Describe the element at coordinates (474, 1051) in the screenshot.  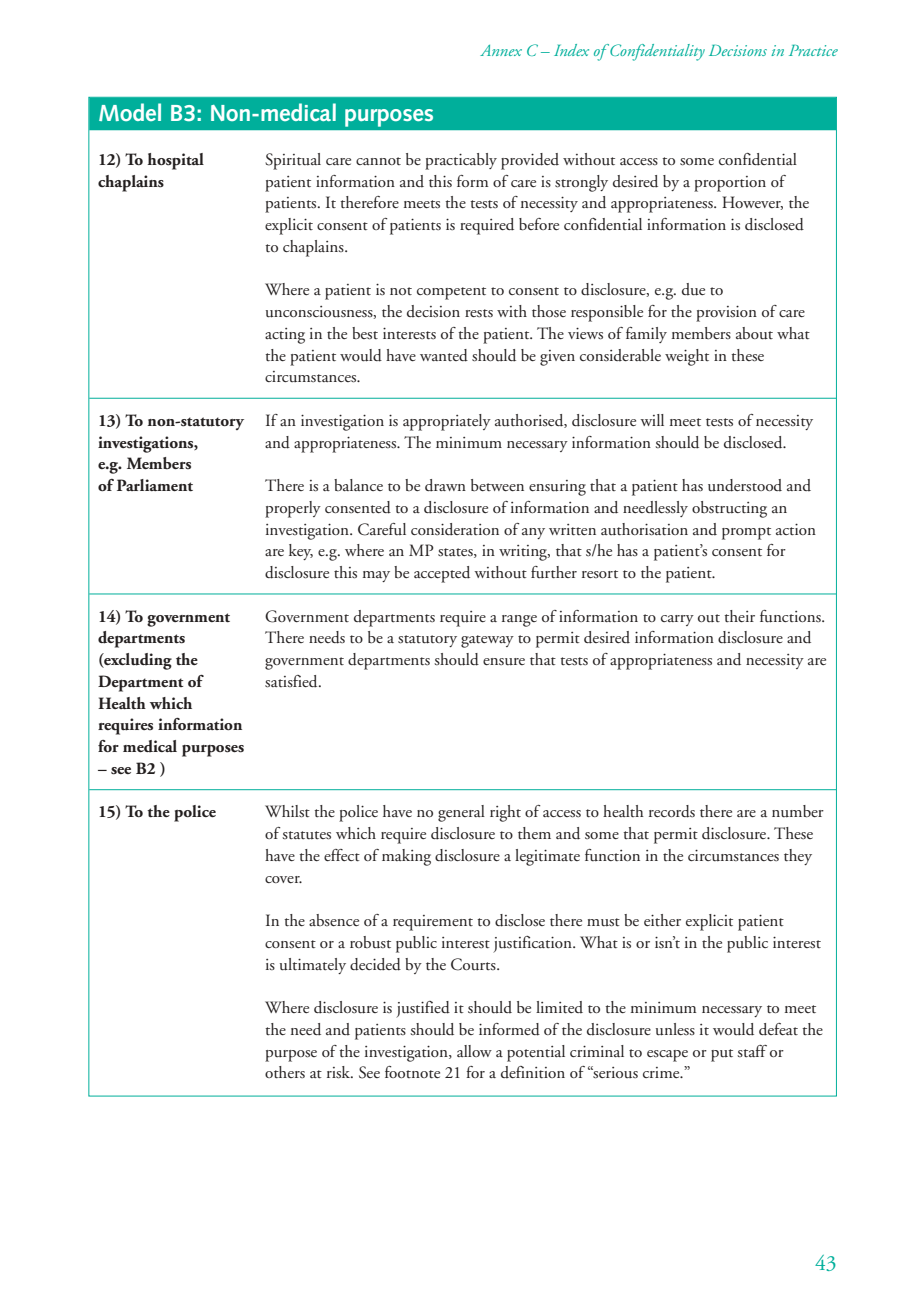
I see `allow` at that location.
